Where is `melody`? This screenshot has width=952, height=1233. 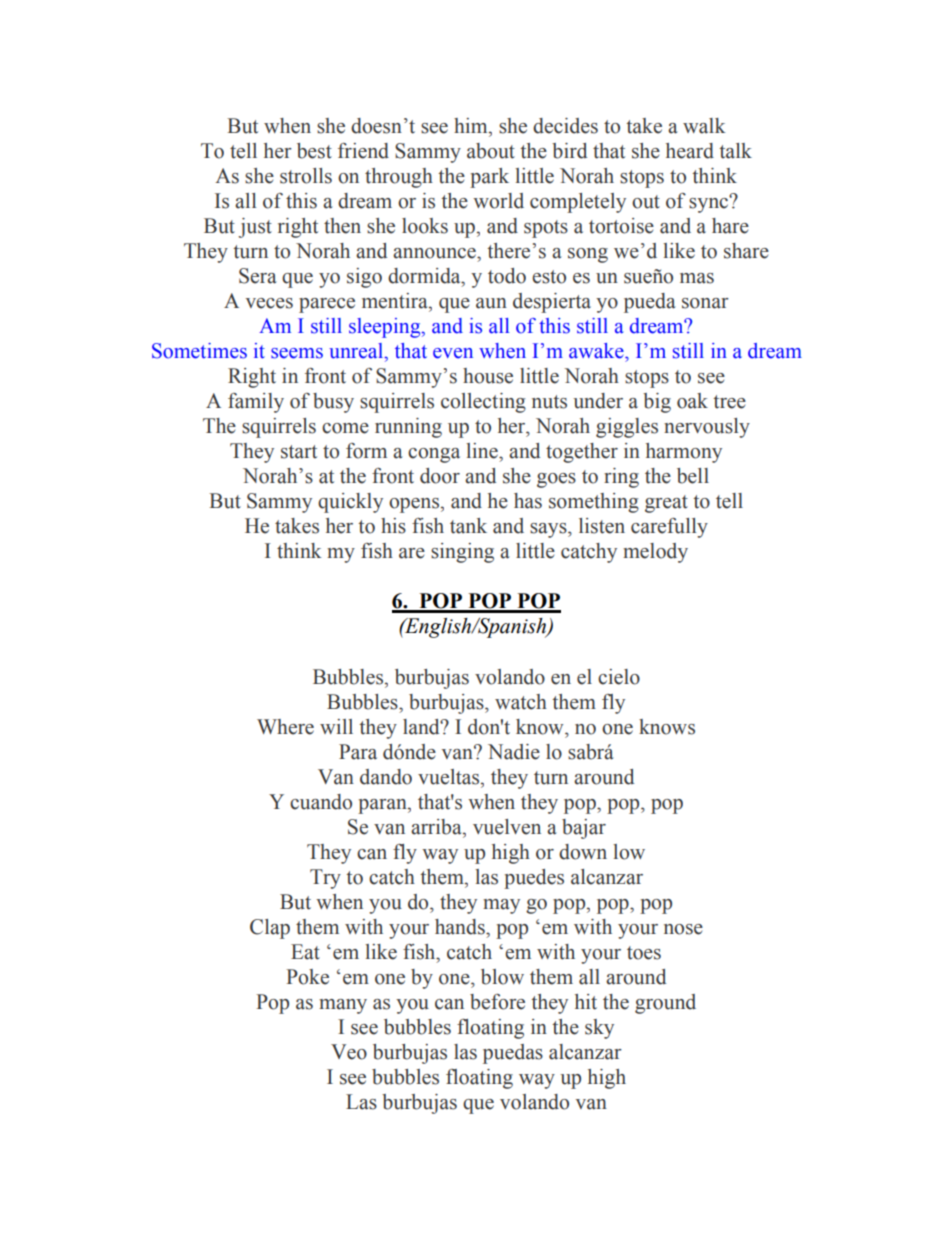
melody is located at coordinates (655, 553).
